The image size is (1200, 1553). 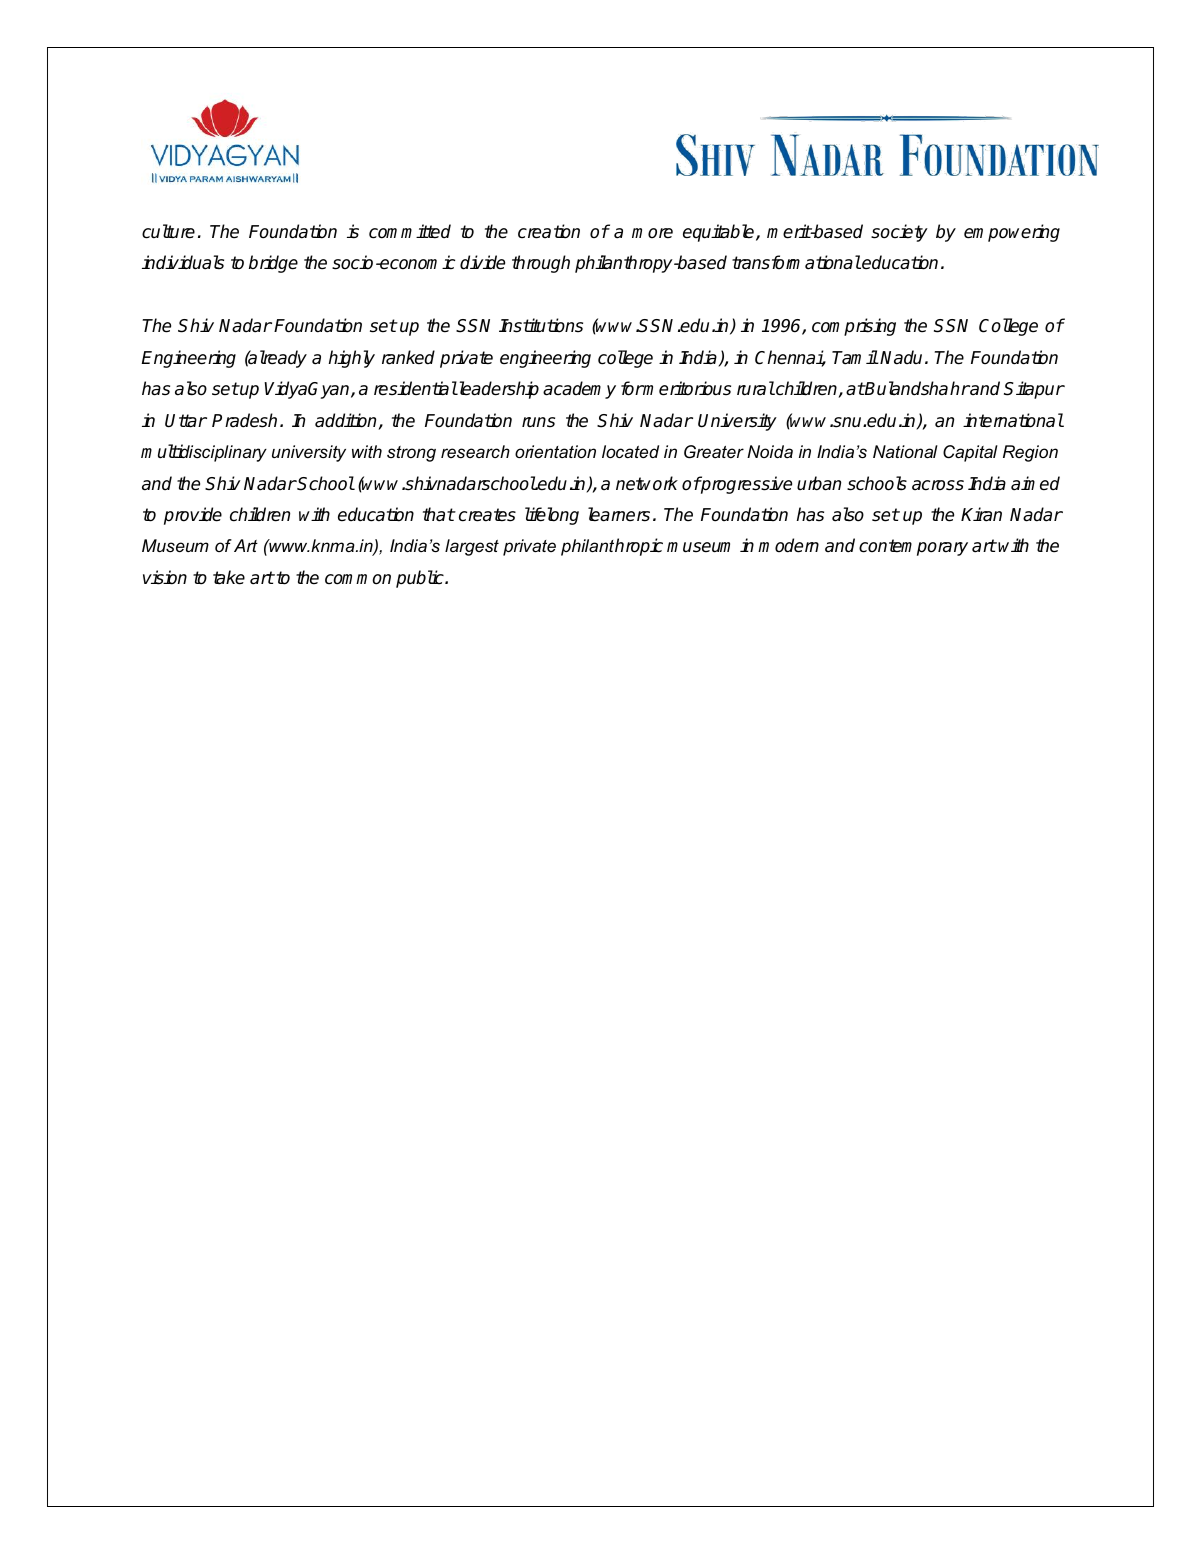 What do you see at coordinates (913, 547) in the screenshot?
I see `contemporary` at bounding box center [913, 547].
